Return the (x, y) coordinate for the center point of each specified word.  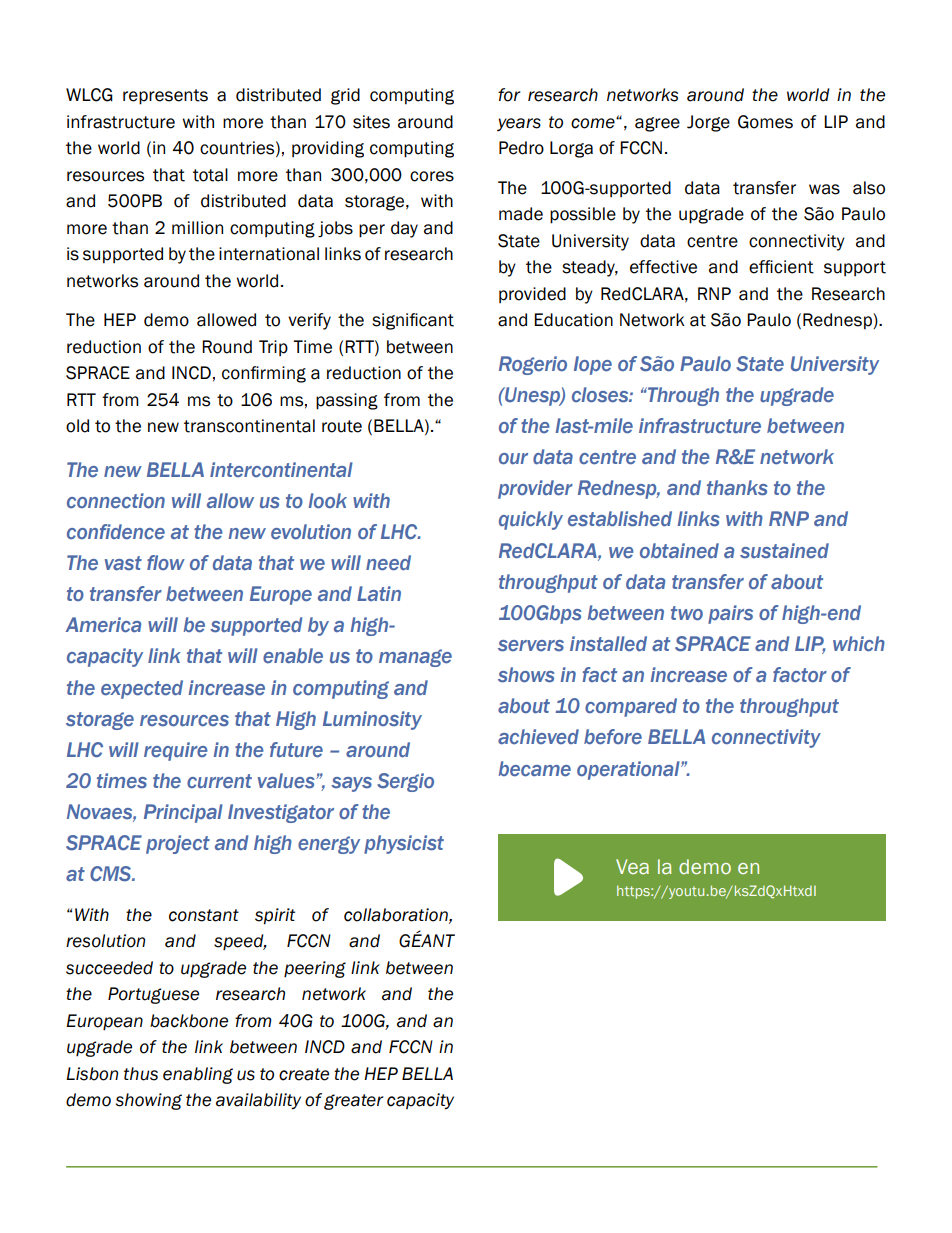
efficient (781, 267)
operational (629, 770)
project (178, 844)
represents (165, 97)
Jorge (708, 123)
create (304, 1074)
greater (353, 1102)
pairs (730, 614)
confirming (264, 374)
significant (413, 321)
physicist (404, 844)
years (519, 124)
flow (166, 562)
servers (531, 646)
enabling (198, 1075)
